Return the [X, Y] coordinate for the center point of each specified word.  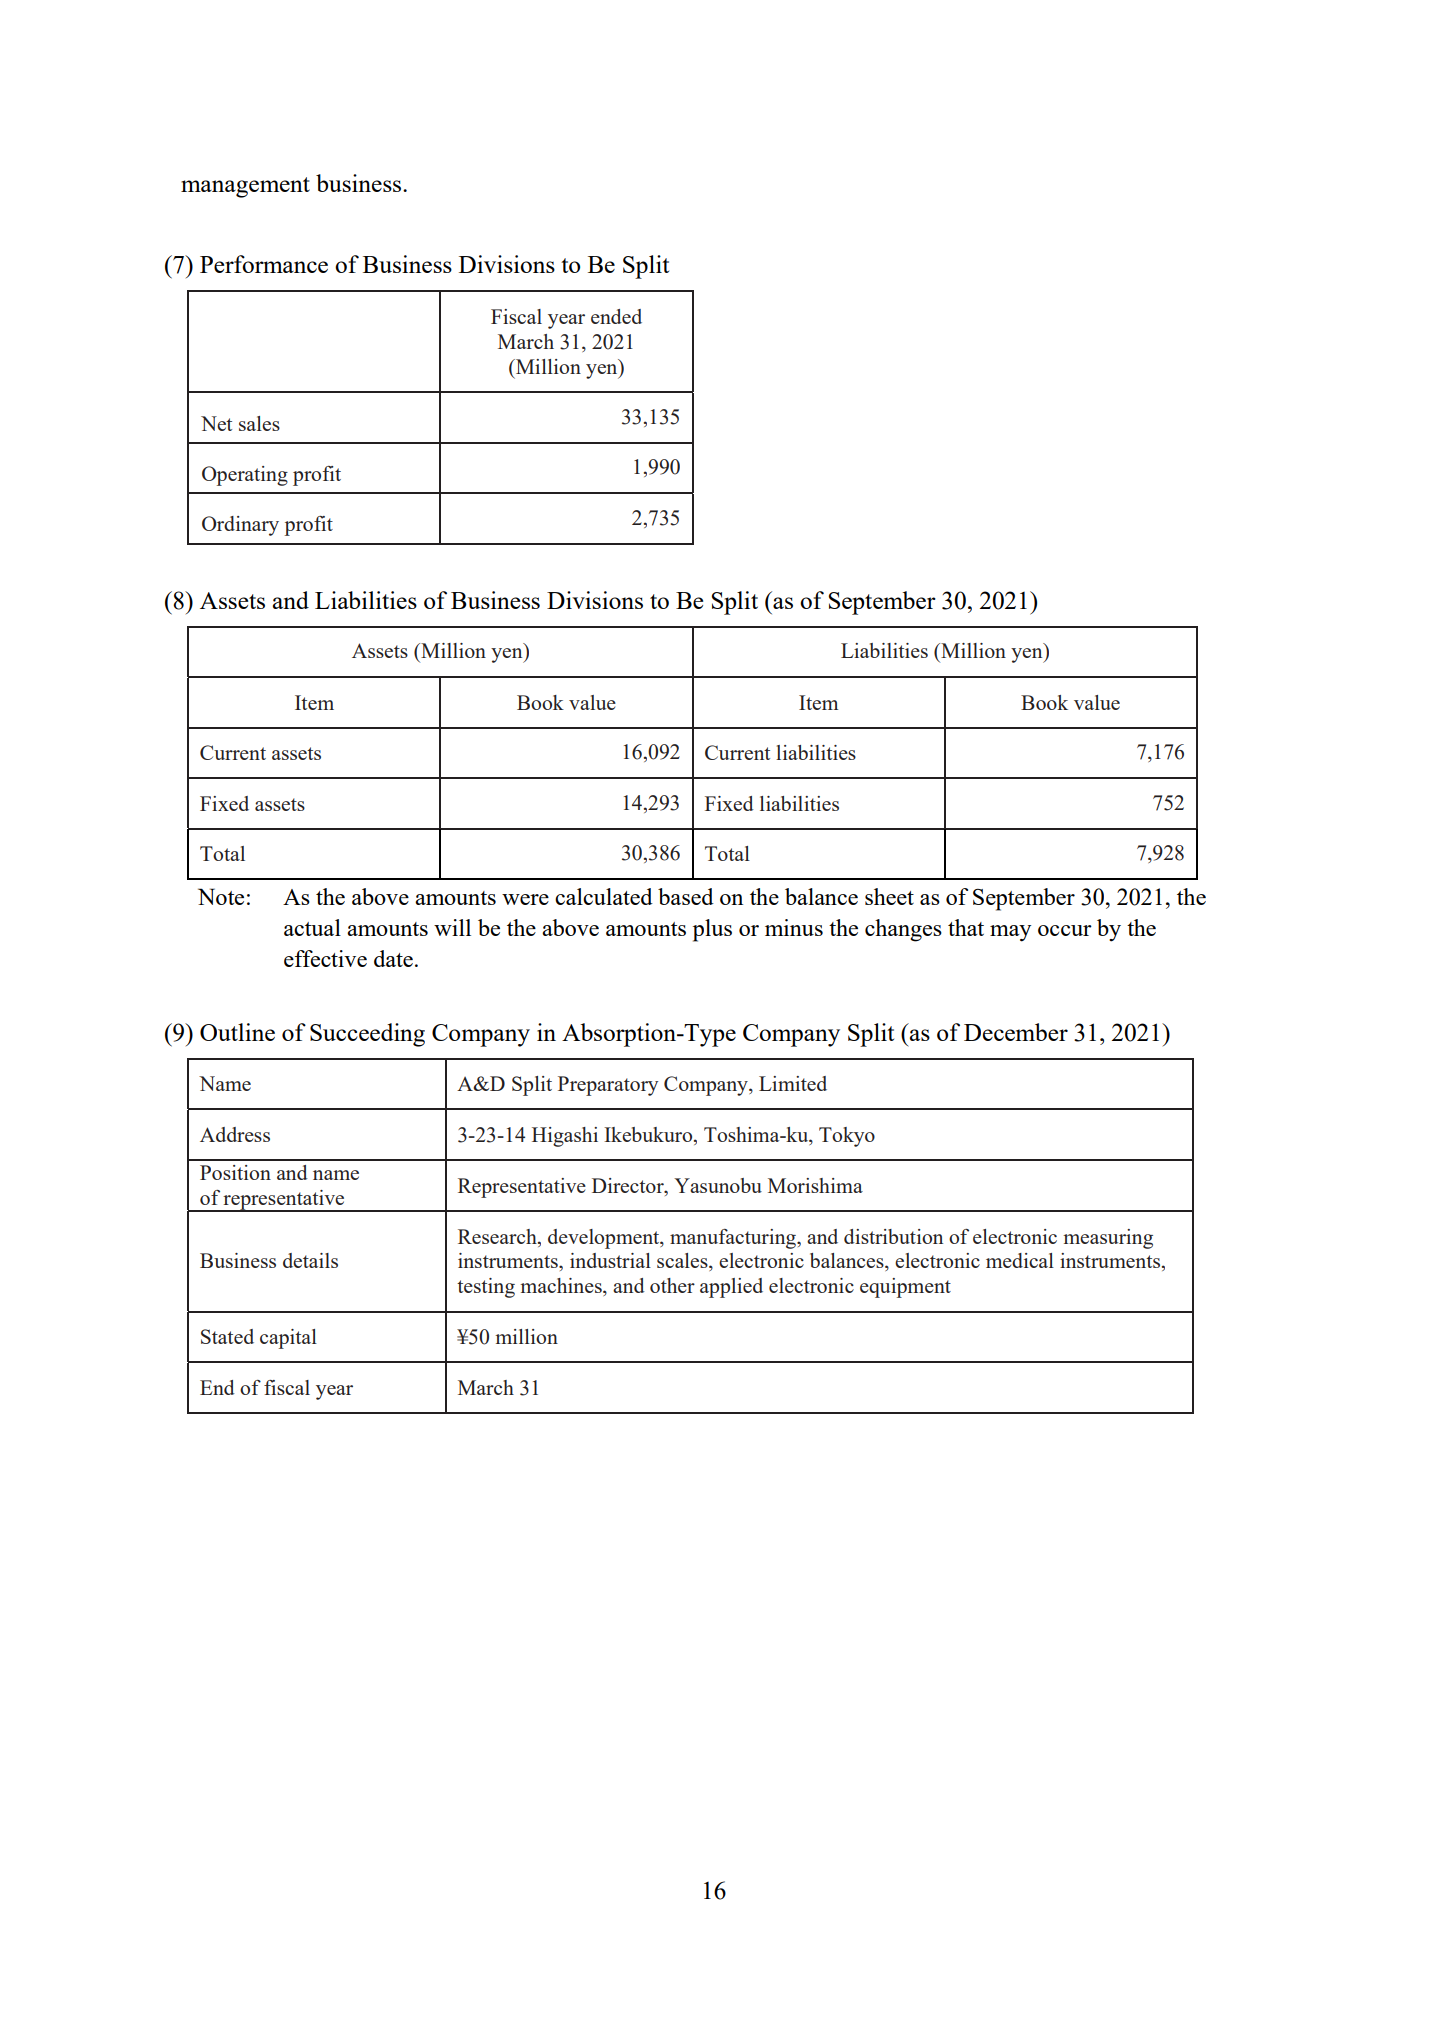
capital [288, 1339]
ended [616, 316]
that [966, 927]
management [245, 187]
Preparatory [608, 1086]
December [1016, 1032]
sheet [889, 896]
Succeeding [367, 1035]
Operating [245, 476]
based [686, 896]
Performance [264, 264]
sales [259, 423]
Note [221, 896]
